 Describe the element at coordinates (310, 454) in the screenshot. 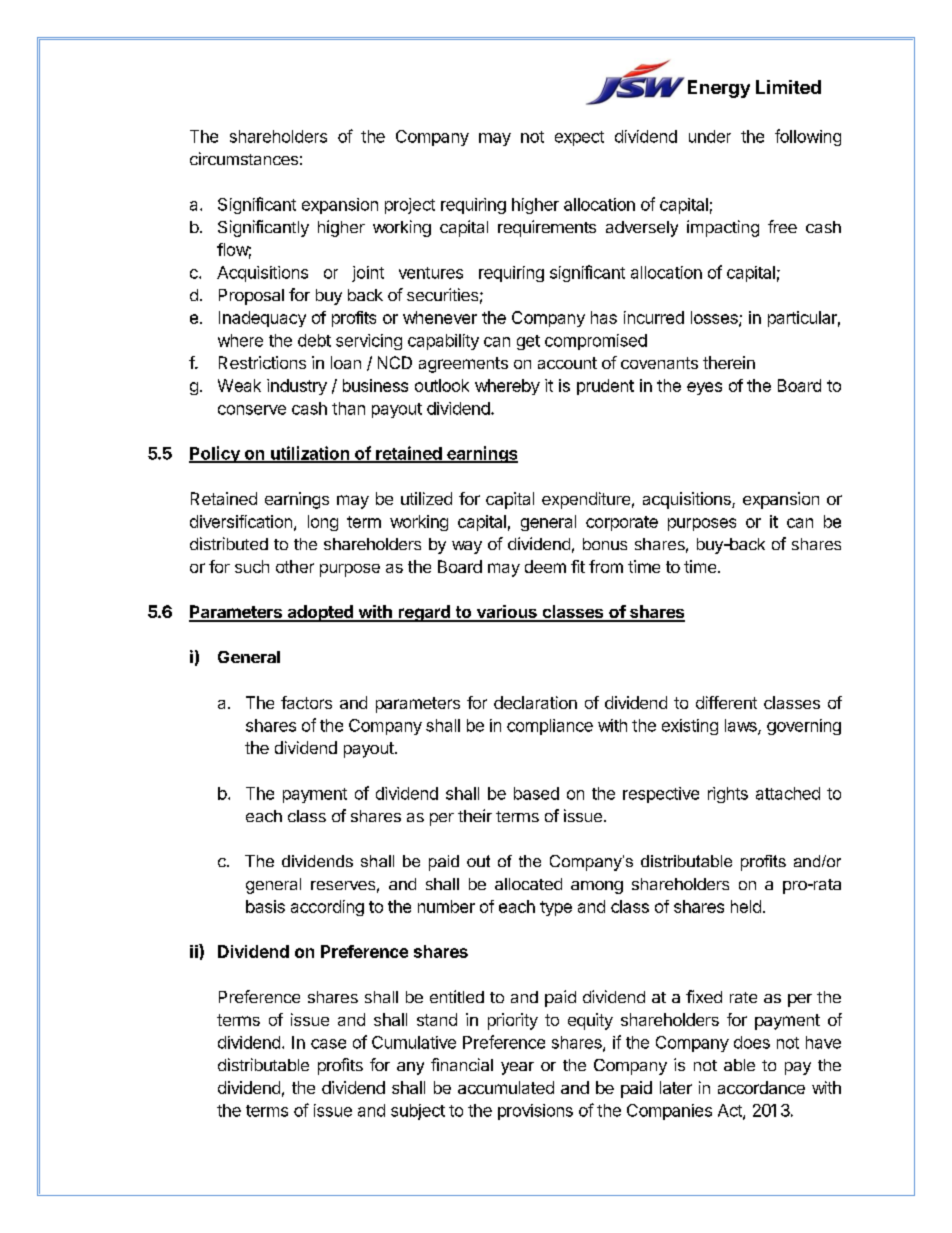

I see `utilization` at that location.
